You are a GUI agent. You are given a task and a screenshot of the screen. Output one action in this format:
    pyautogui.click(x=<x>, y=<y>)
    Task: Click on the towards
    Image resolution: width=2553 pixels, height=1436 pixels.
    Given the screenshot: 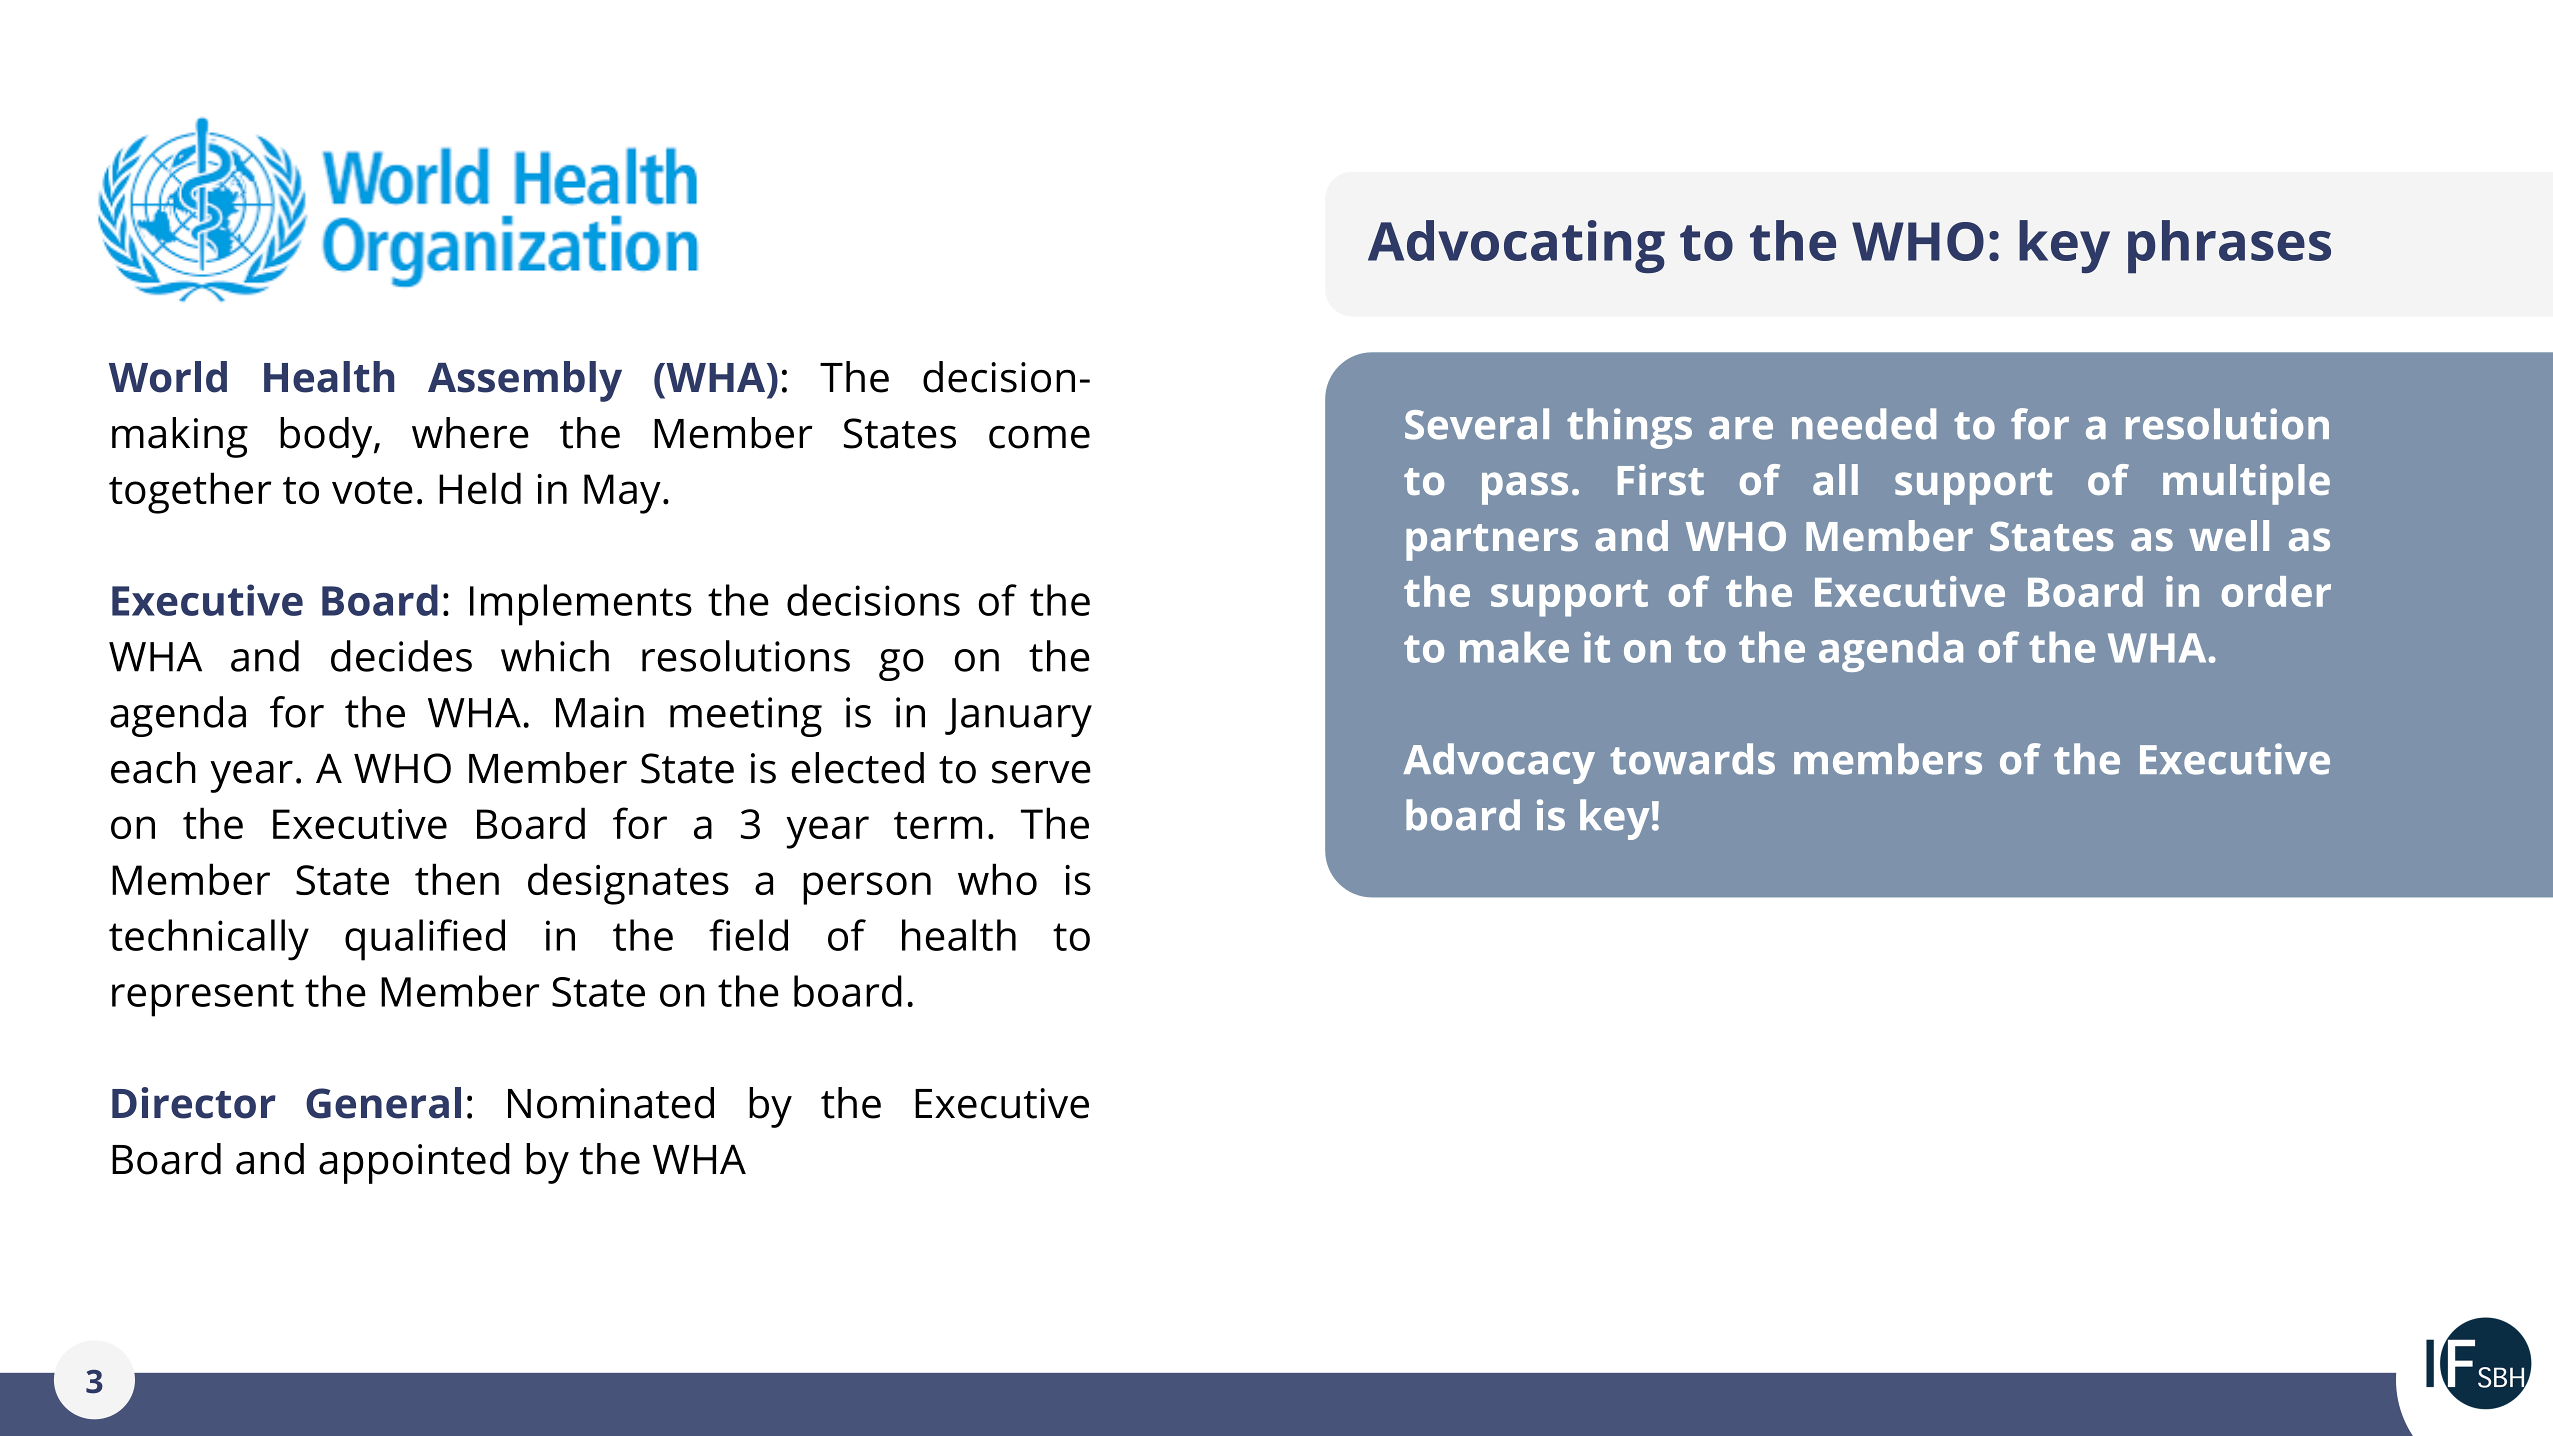 What is the action you would take?
    pyautogui.click(x=1692, y=759)
